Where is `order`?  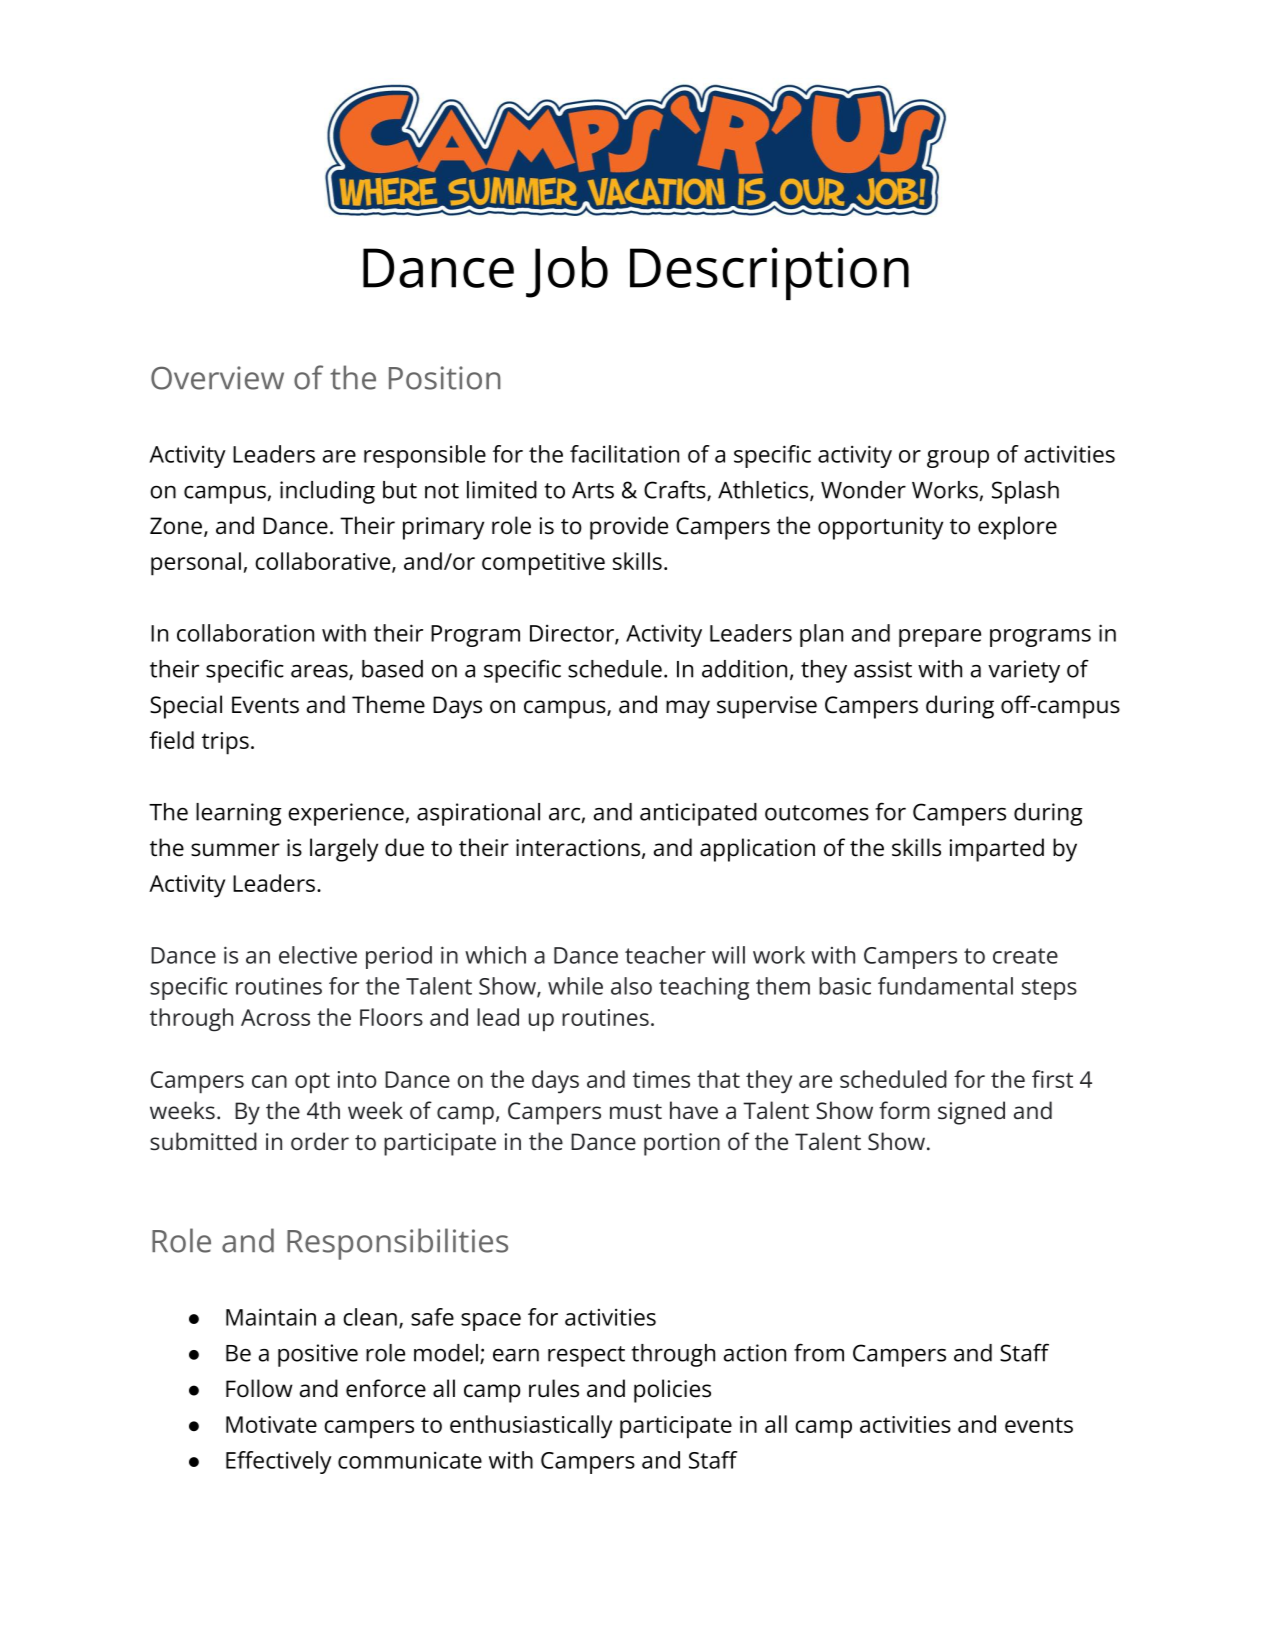
order is located at coordinates (320, 1141).
